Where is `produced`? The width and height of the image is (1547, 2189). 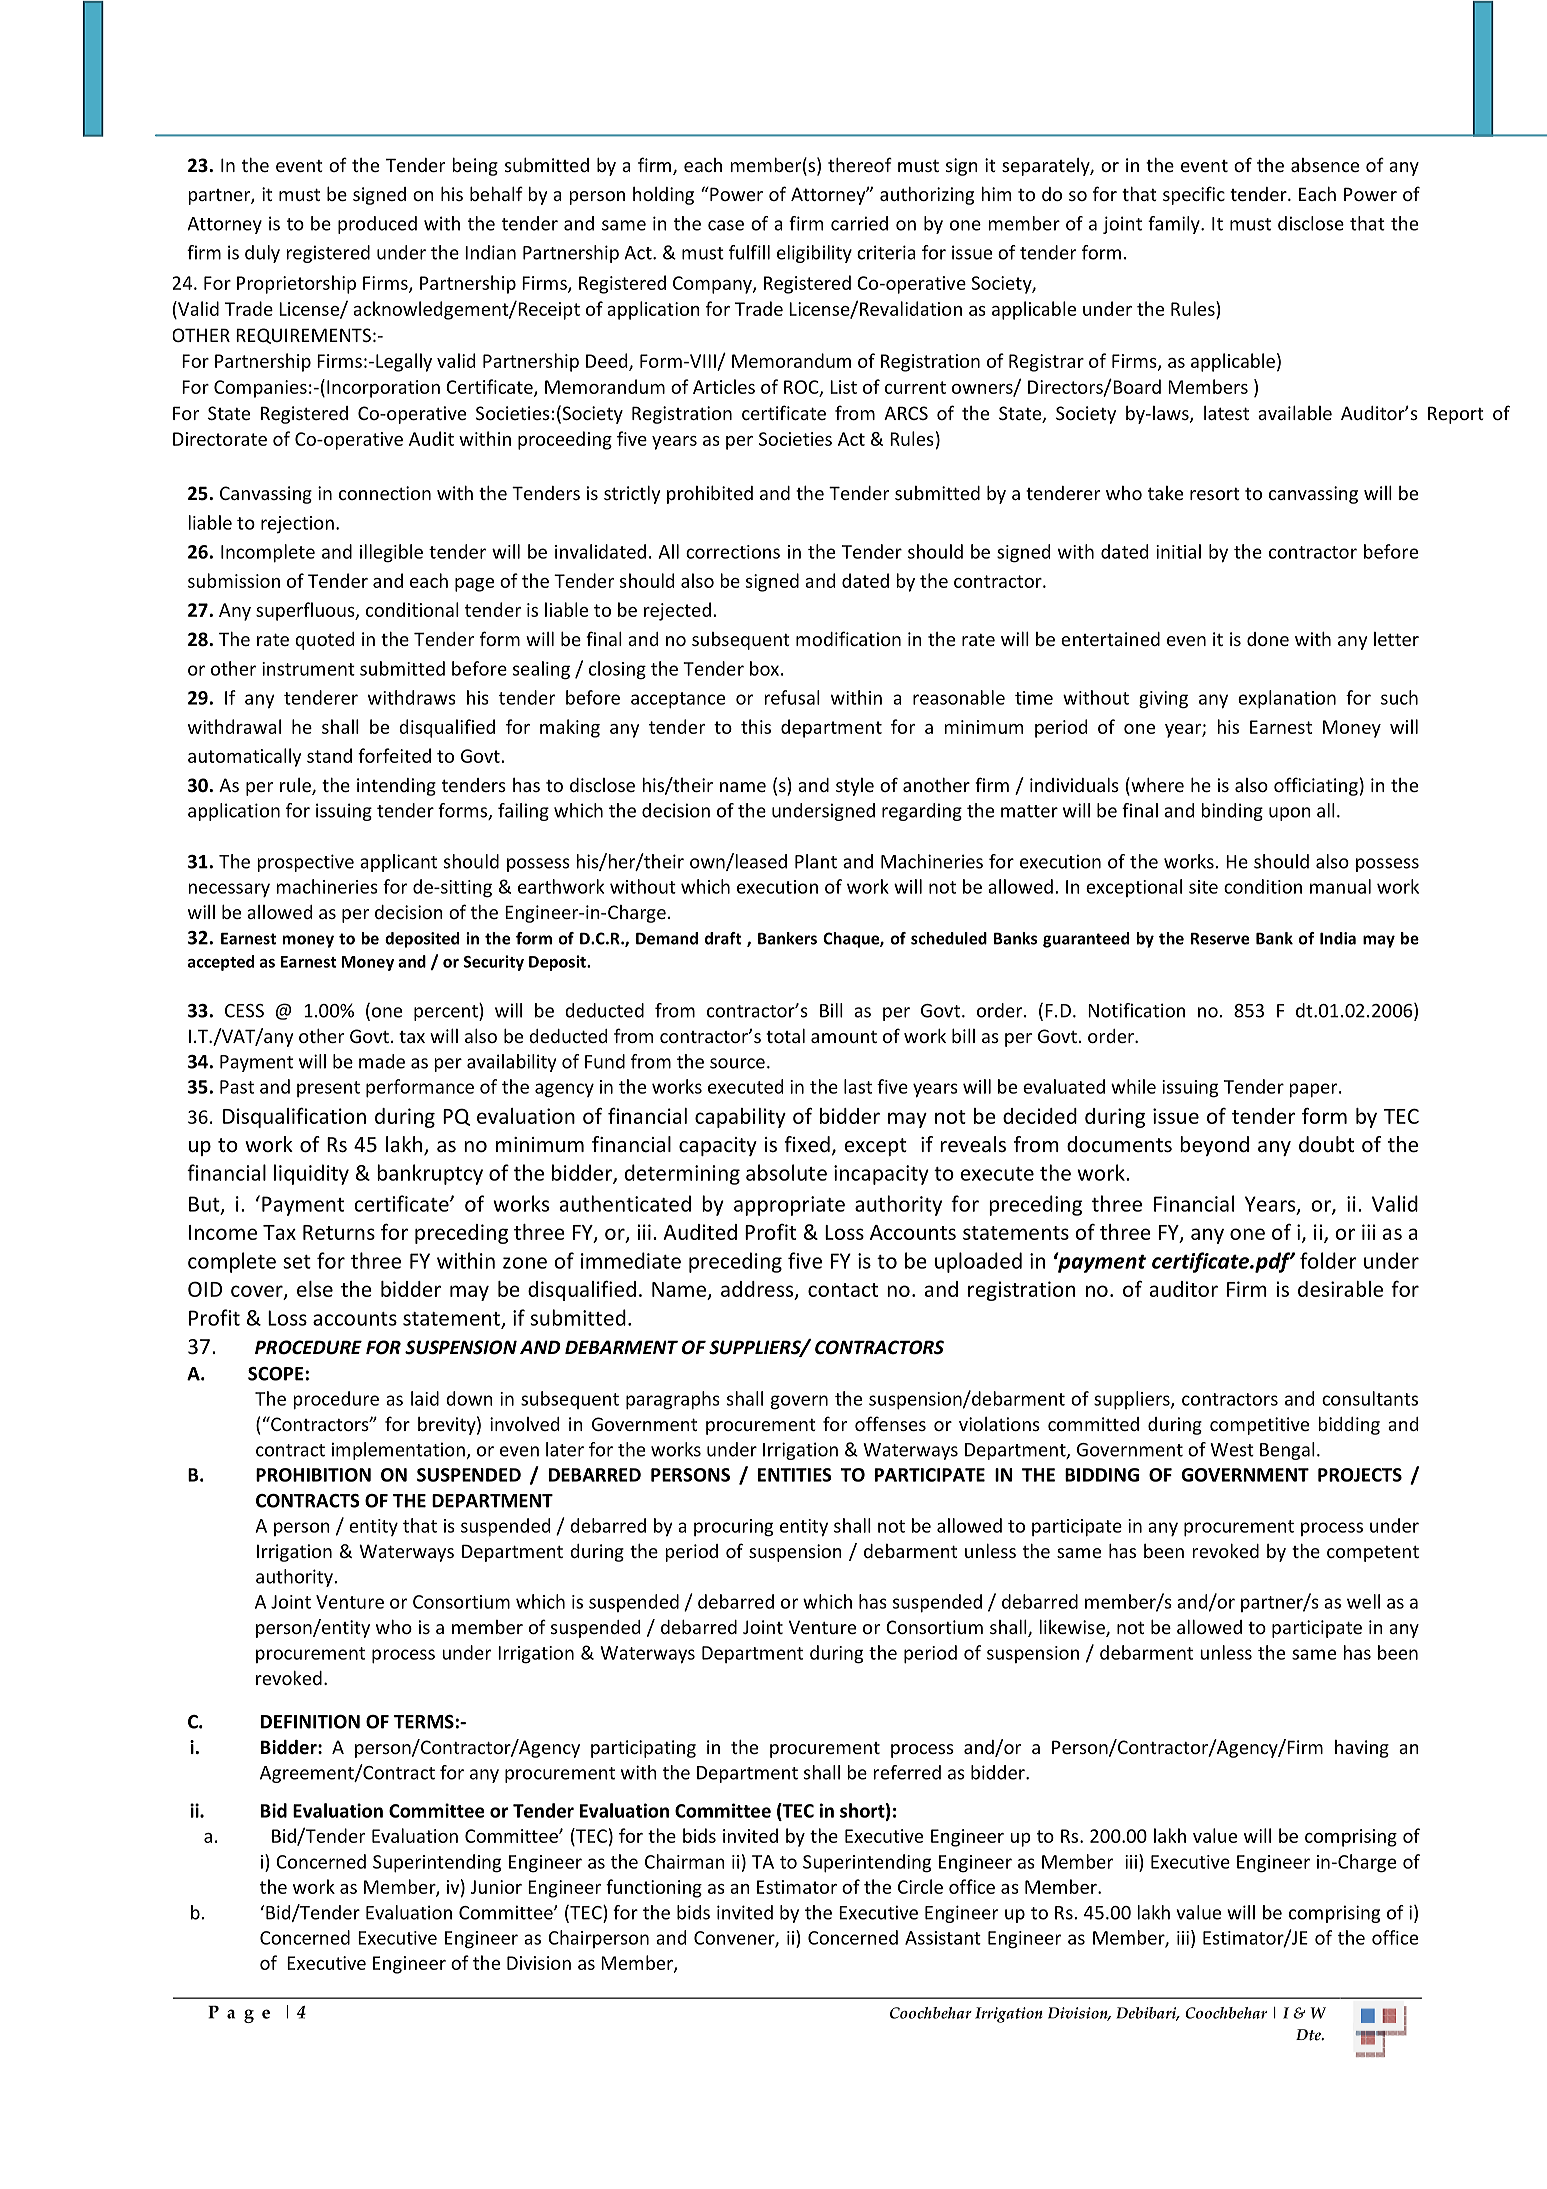 produced is located at coordinates (377, 225).
